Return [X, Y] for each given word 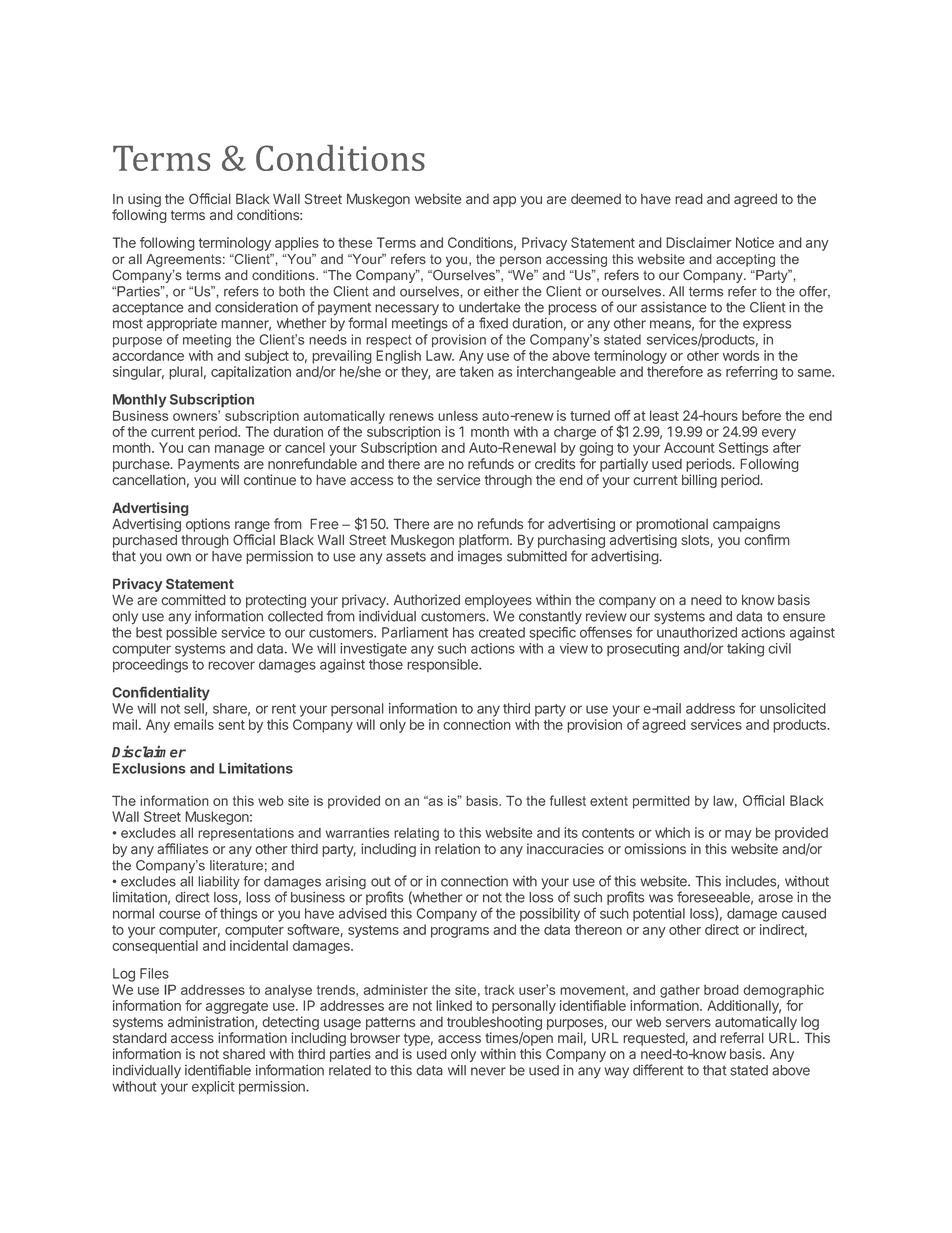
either [501, 291]
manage [240, 450]
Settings [743, 449]
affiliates [182, 848]
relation [457, 849]
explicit [213, 1087]
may [738, 835]
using [144, 201]
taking [745, 650]
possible [191, 633]
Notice [755, 242]
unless [458, 416]
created [502, 632]
